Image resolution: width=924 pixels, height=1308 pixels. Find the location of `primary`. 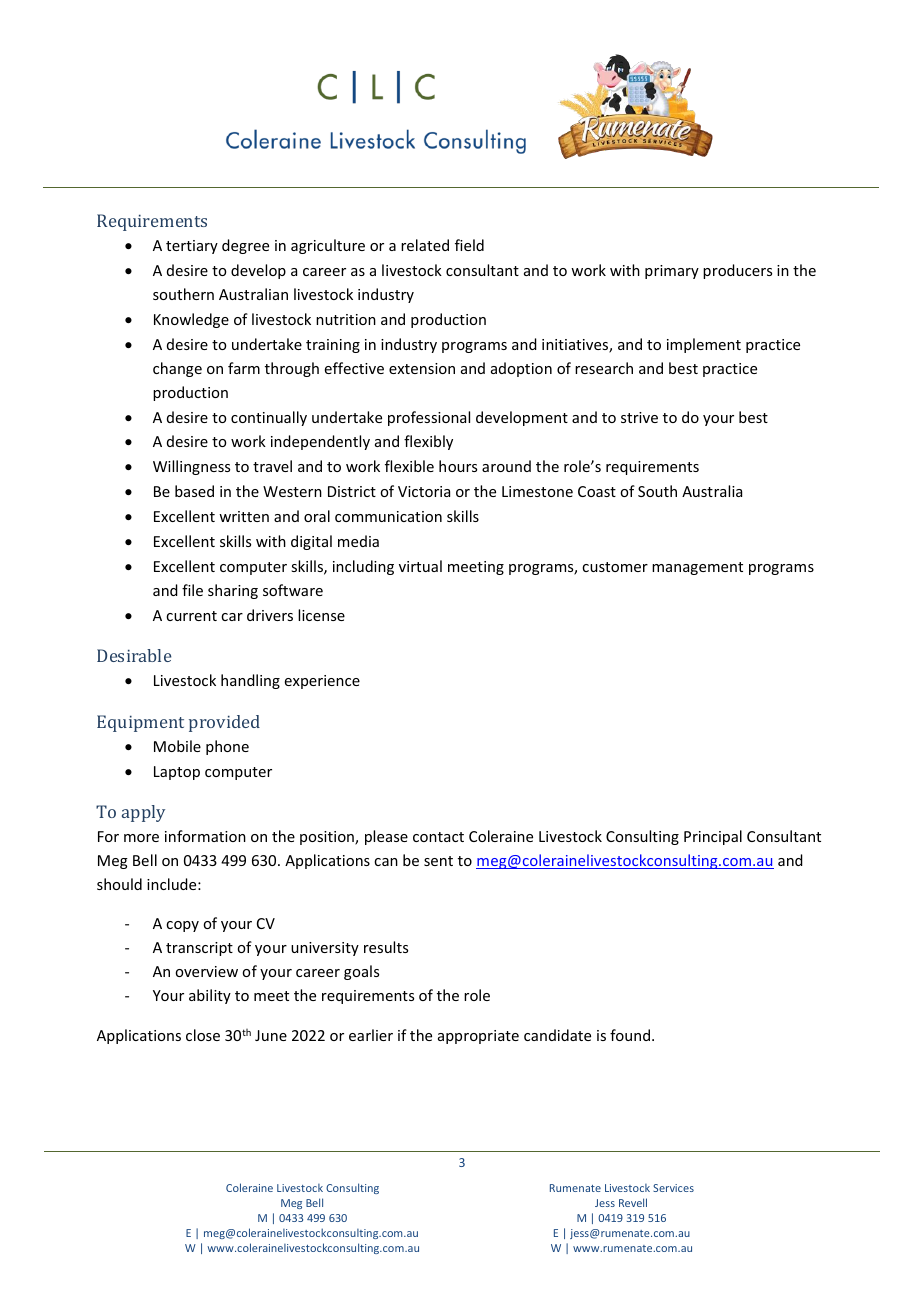

primary is located at coordinates (672, 272).
